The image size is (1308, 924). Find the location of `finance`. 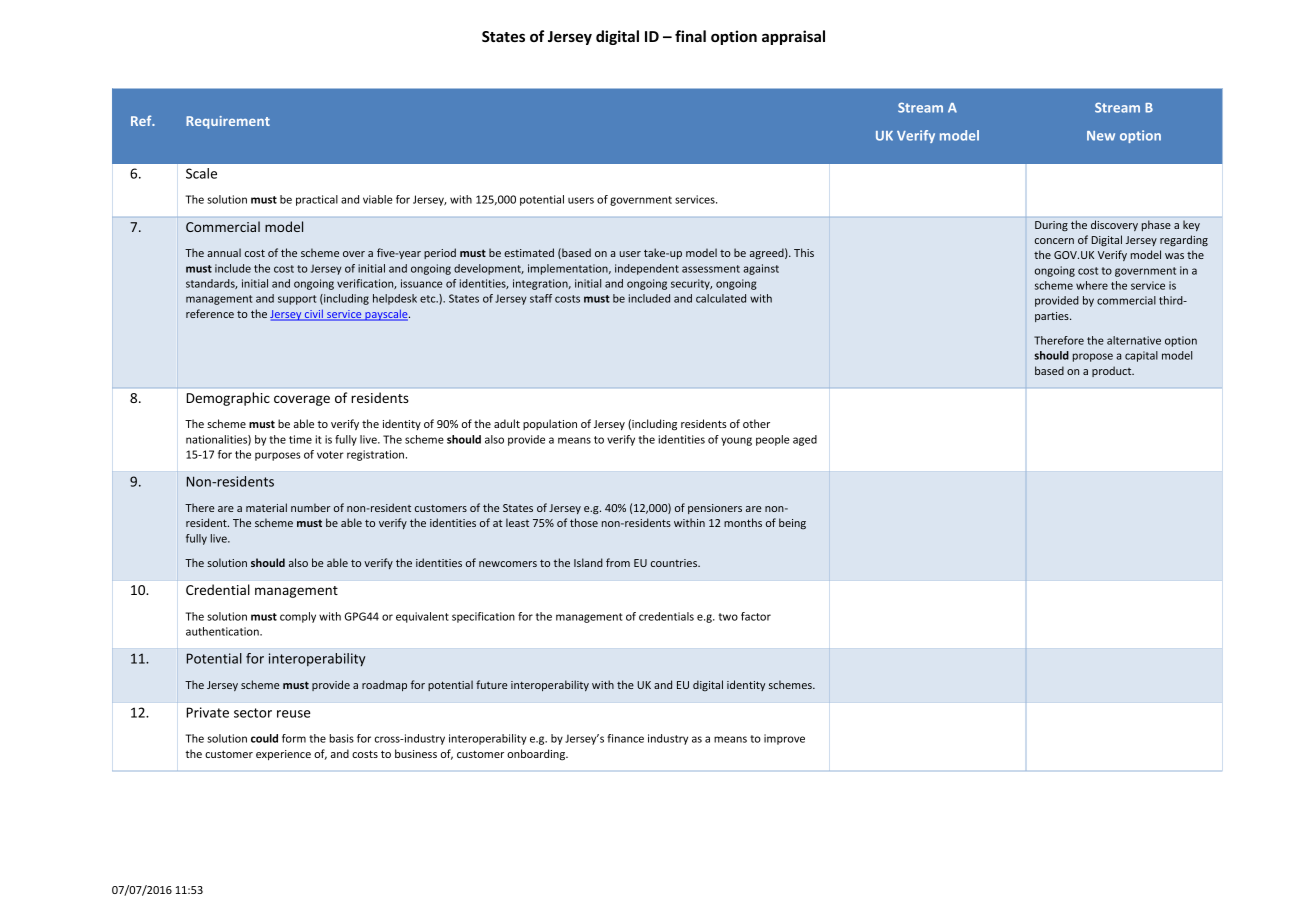

finance is located at coordinates (625, 738).
